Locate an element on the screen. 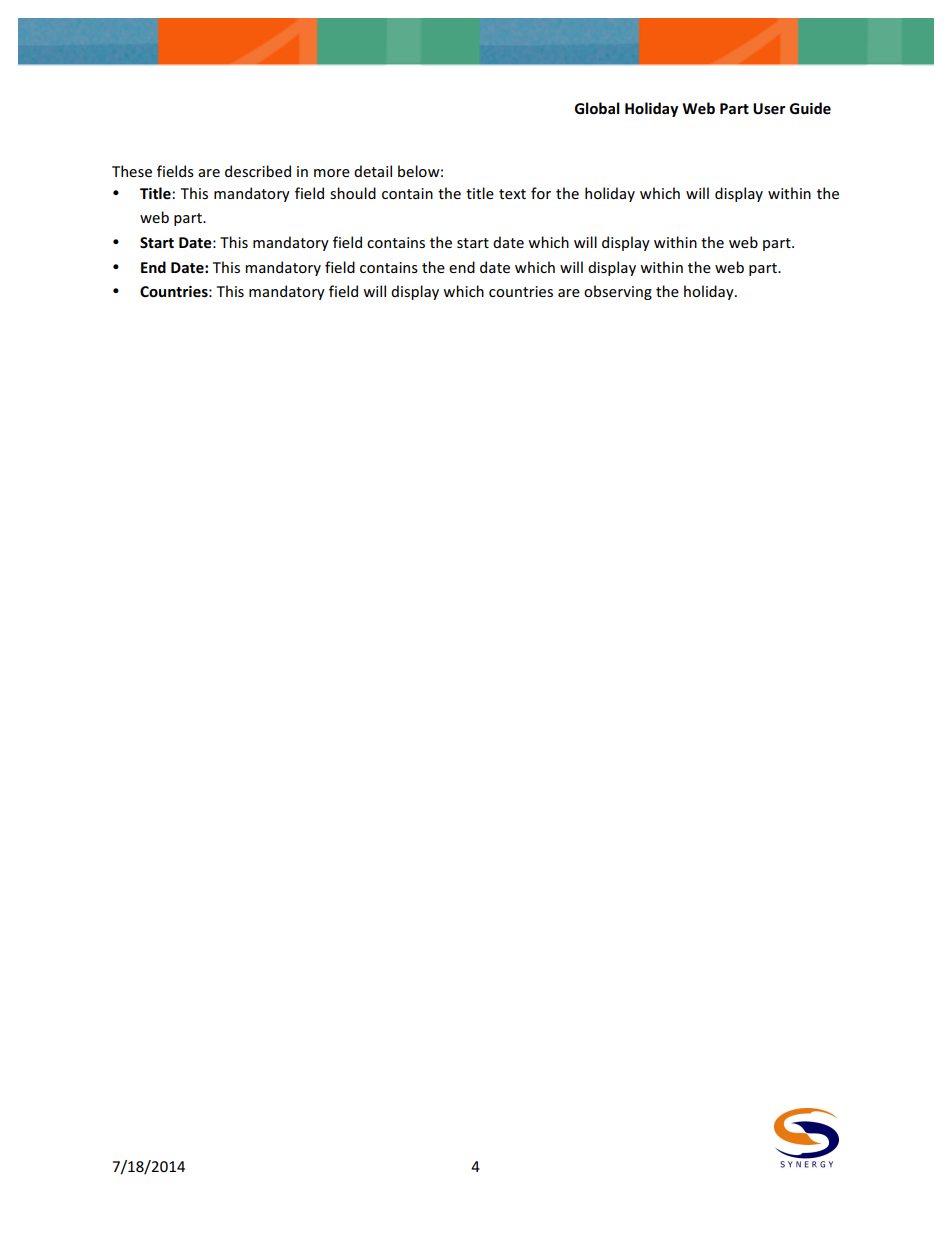 This screenshot has width=952, height=1233. Global is located at coordinates (597, 108).
